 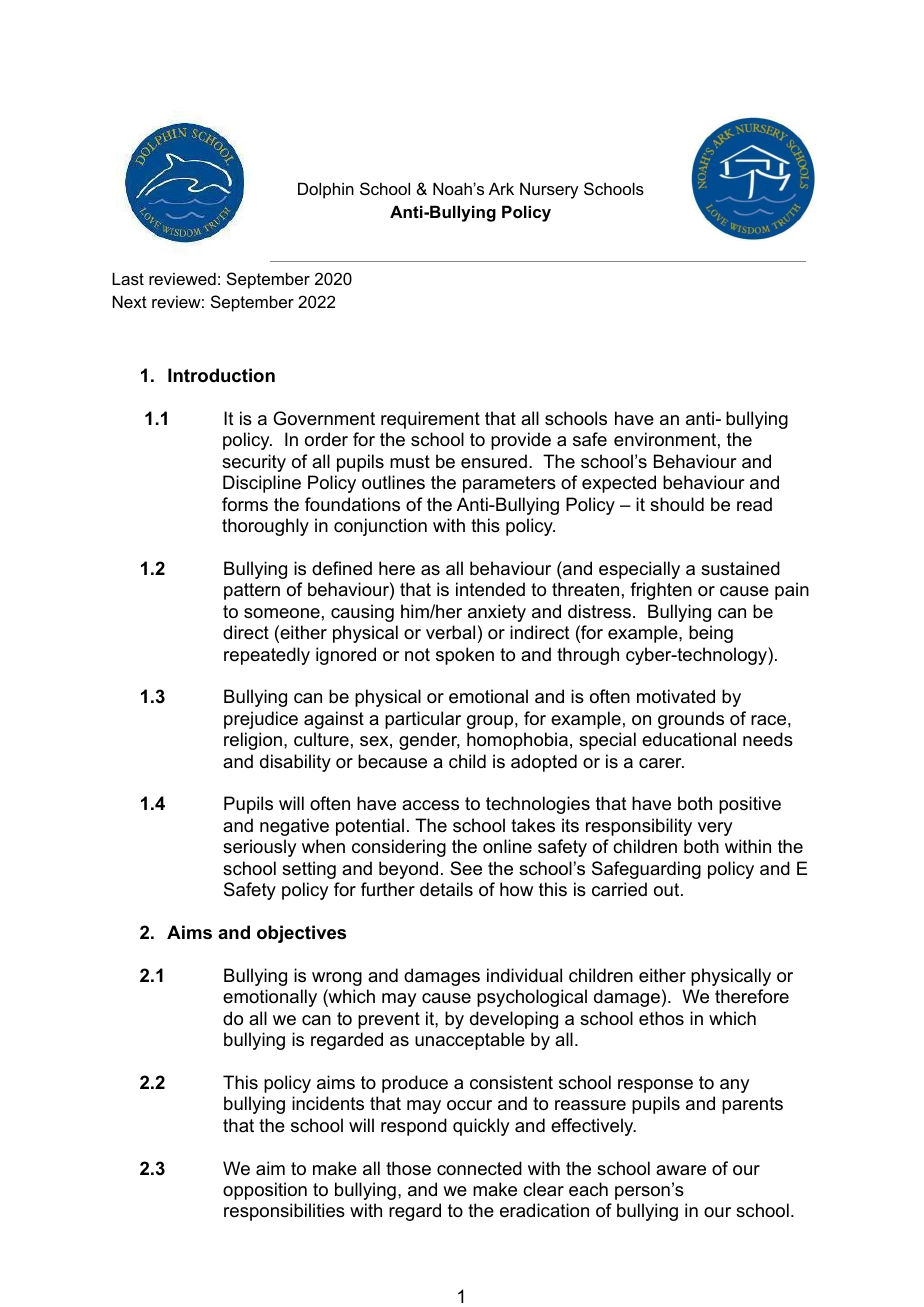 I want to click on Nursery, so click(x=549, y=190).
